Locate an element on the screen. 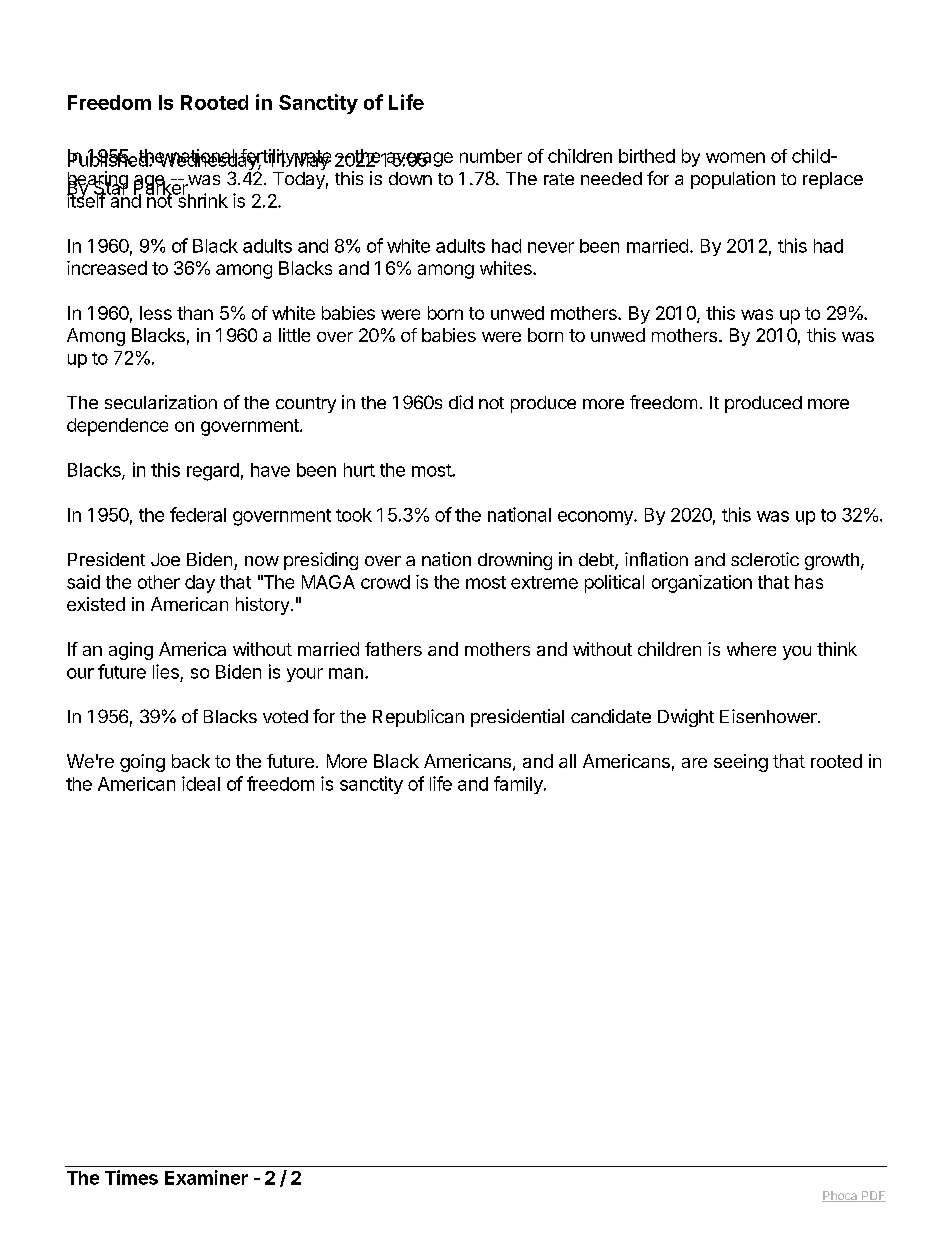  sclerotic is located at coordinates (765, 559).
